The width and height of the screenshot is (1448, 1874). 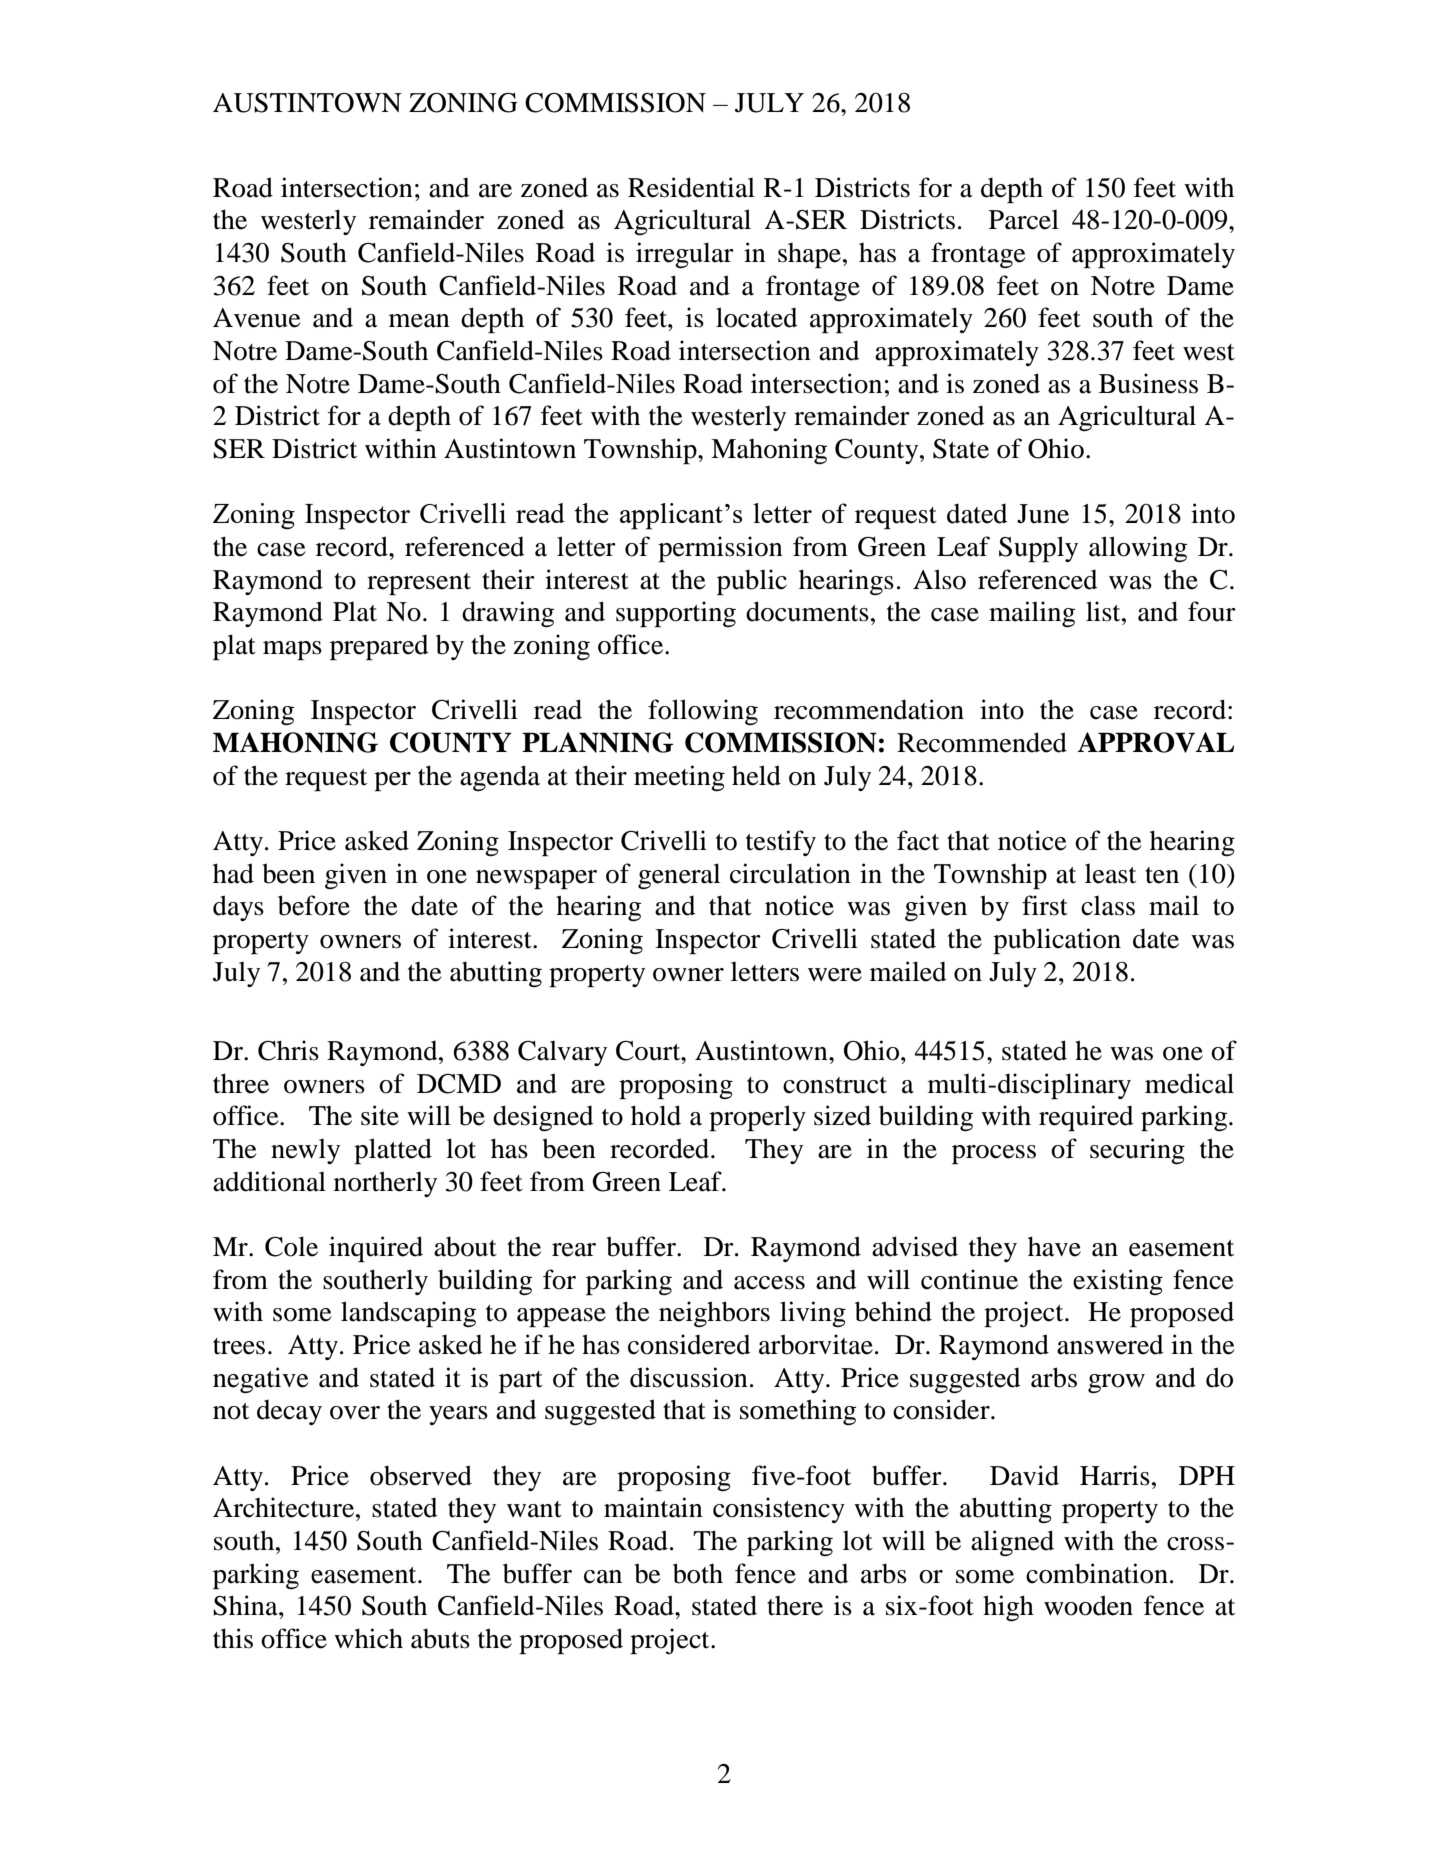 What do you see at coordinates (703, 712) in the screenshot?
I see `following` at bounding box center [703, 712].
